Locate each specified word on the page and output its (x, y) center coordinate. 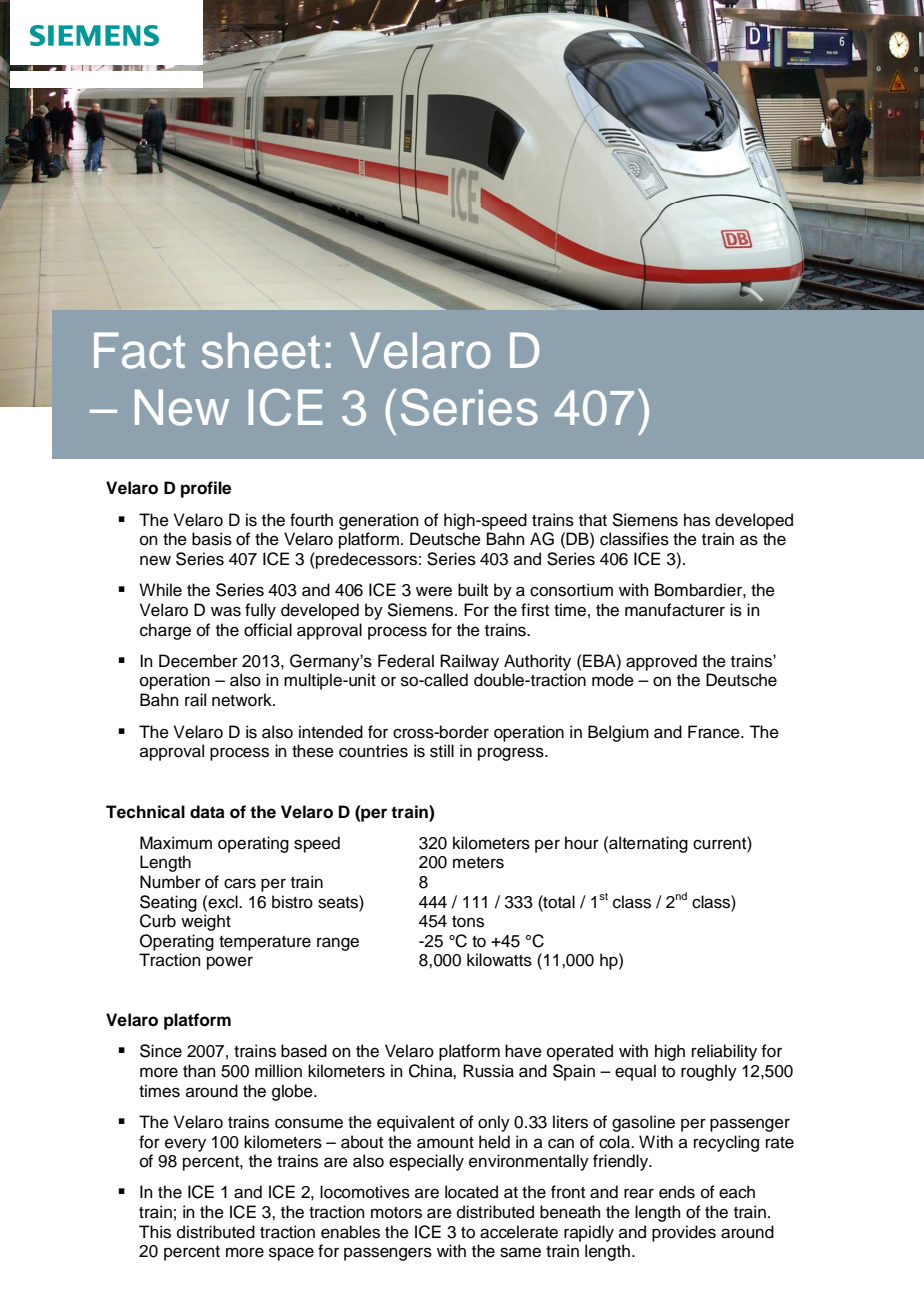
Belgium (618, 733)
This (155, 1232)
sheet (261, 350)
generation (379, 521)
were (434, 591)
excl (223, 902)
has (697, 520)
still (442, 751)
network (243, 700)
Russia (488, 1071)
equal (635, 1072)
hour (582, 843)
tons (468, 922)
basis (212, 539)
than (199, 1070)
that (593, 520)
